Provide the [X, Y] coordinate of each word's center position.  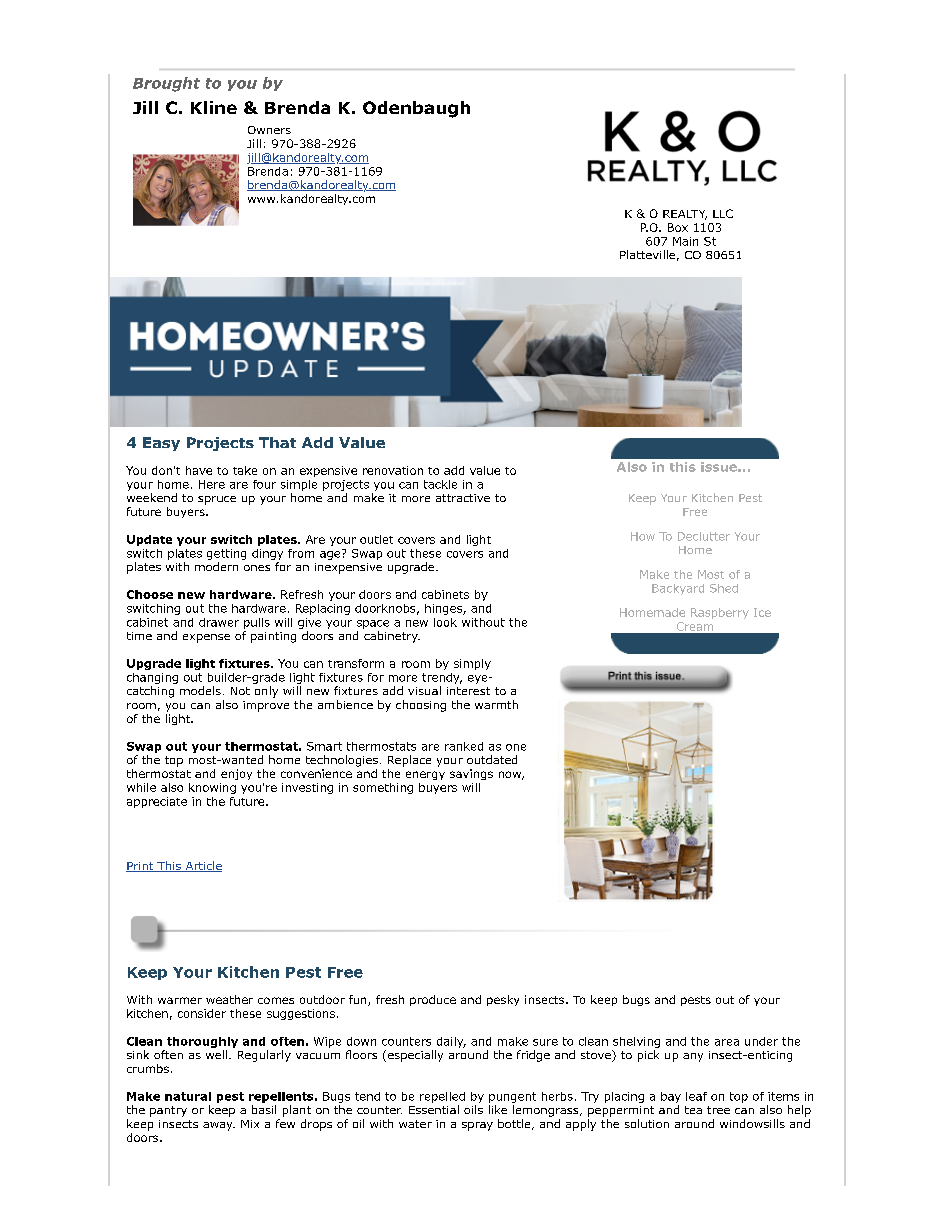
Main [685, 241]
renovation [393, 470]
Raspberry [720, 613]
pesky [503, 1000]
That [277, 442]
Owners [269, 130]
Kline [214, 107]
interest [468, 691]
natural [188, 1096]
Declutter [704, 536]
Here [212, 484]
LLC [723, 213]
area [727, 1042]
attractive [463, 498]
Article [202, 866]
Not [240, 691]
